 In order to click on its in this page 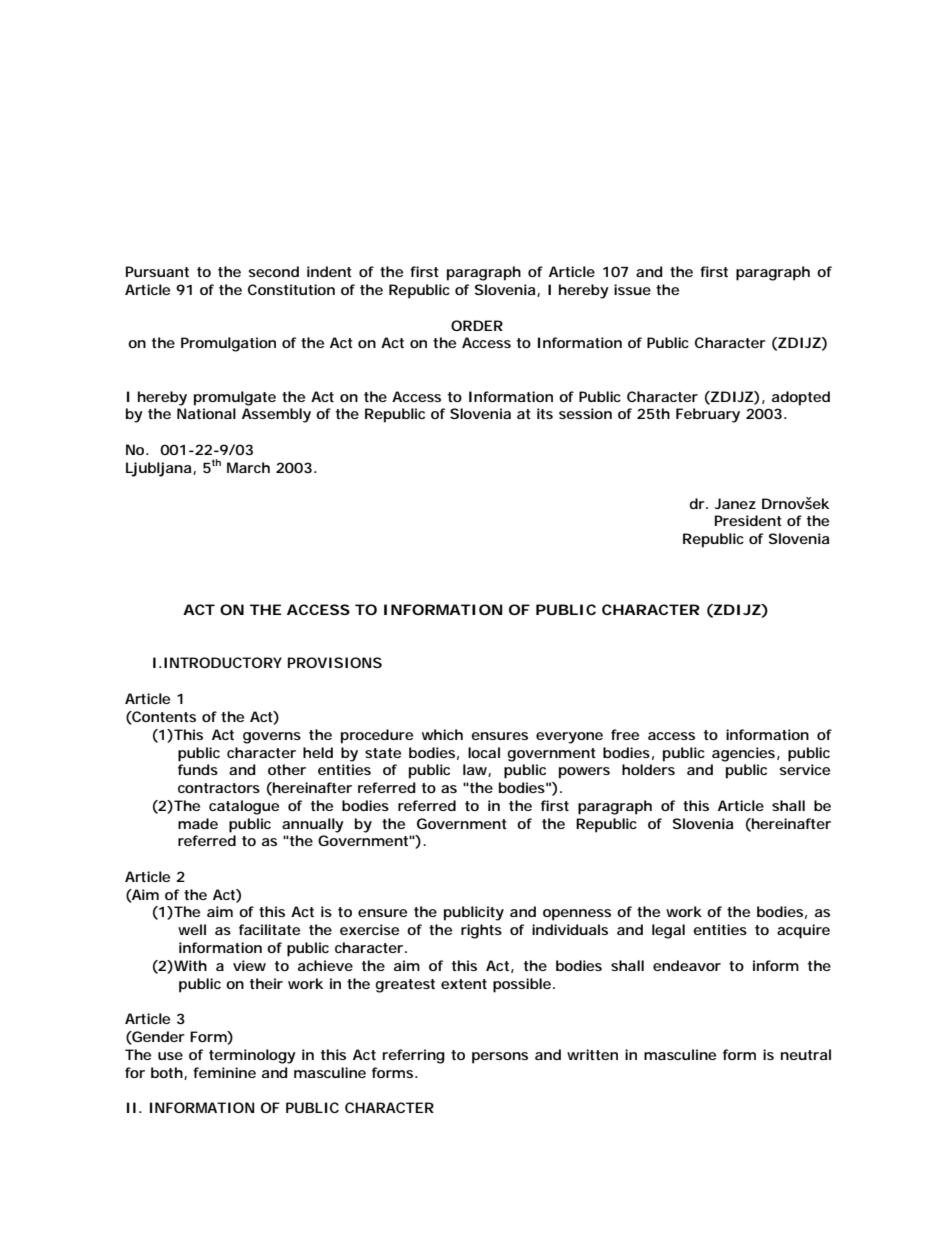, I will do `click(545, 413)`.
